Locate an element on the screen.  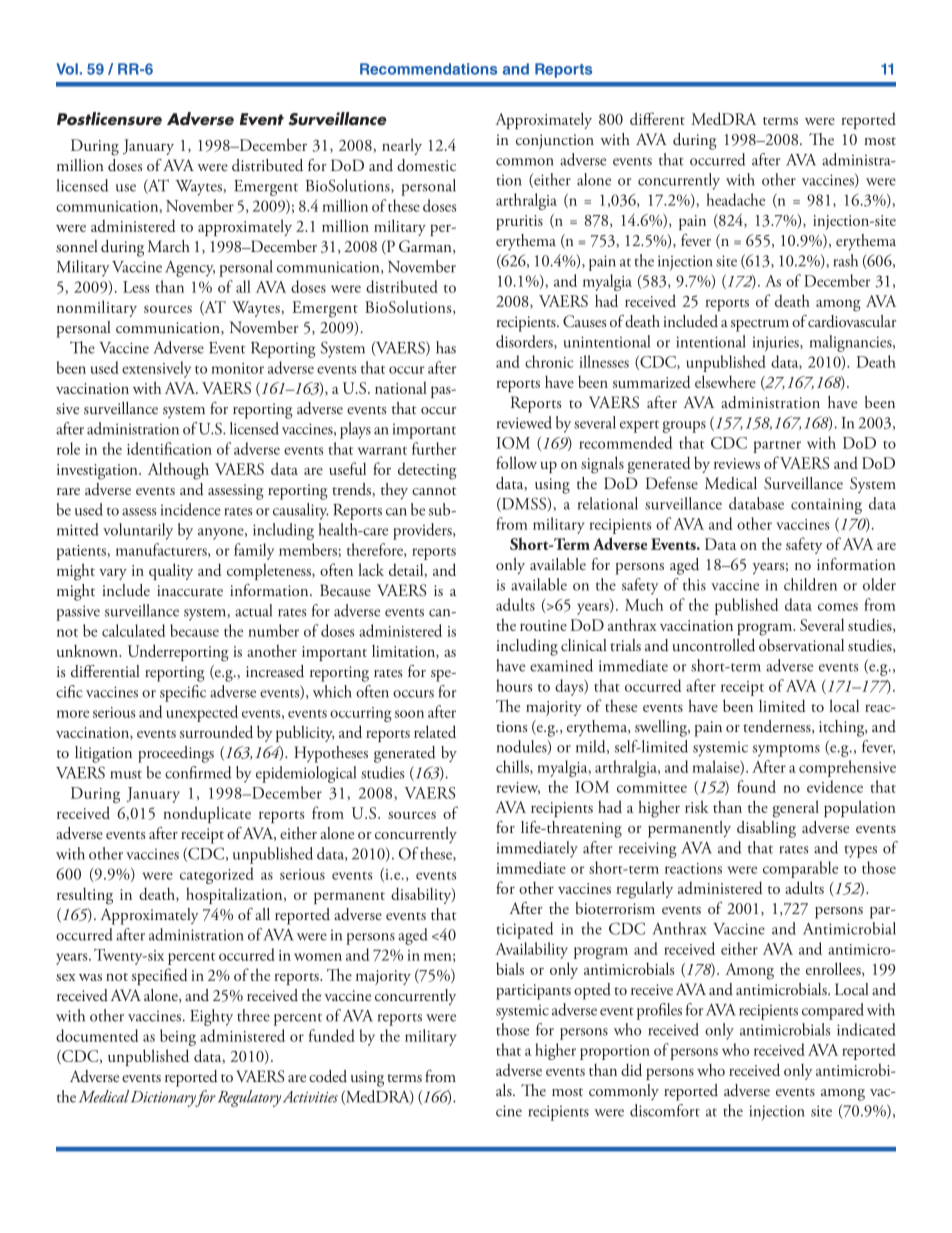
coded is located at coordinates (328, 1076).
